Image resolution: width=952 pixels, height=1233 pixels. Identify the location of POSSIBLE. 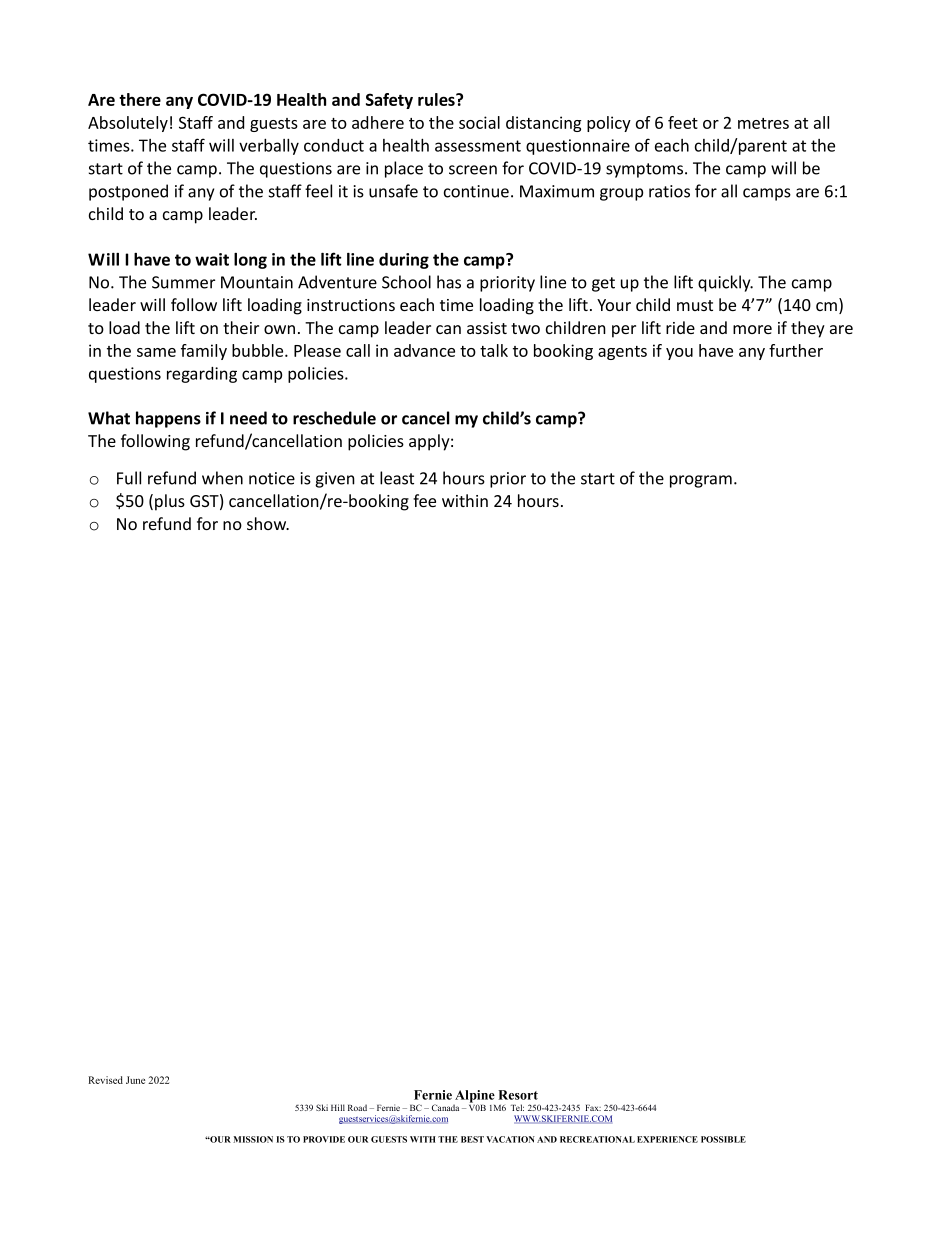
(723, 1139).
